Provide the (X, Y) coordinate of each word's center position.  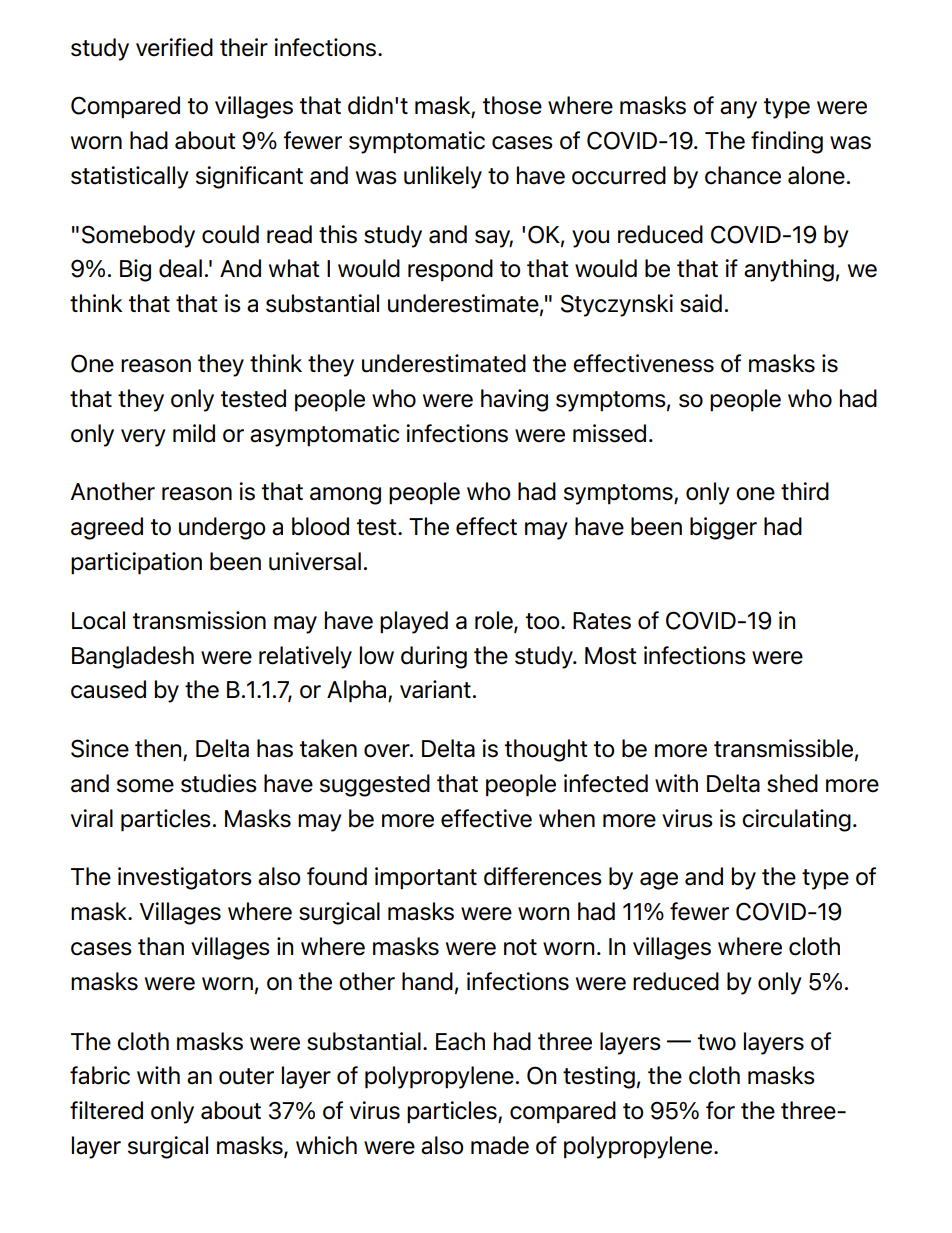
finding (787, 142)
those (512, 105)
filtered (106, 1110)
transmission (199, 620)
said (701, 303)
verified (174, 47)
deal (180, 268)
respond (450, 270)
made (500, 1145)
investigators (185, 878)
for (720, 1110)
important (426, 878)
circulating (796, 820)
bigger (723, 528)
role (495, 621)
